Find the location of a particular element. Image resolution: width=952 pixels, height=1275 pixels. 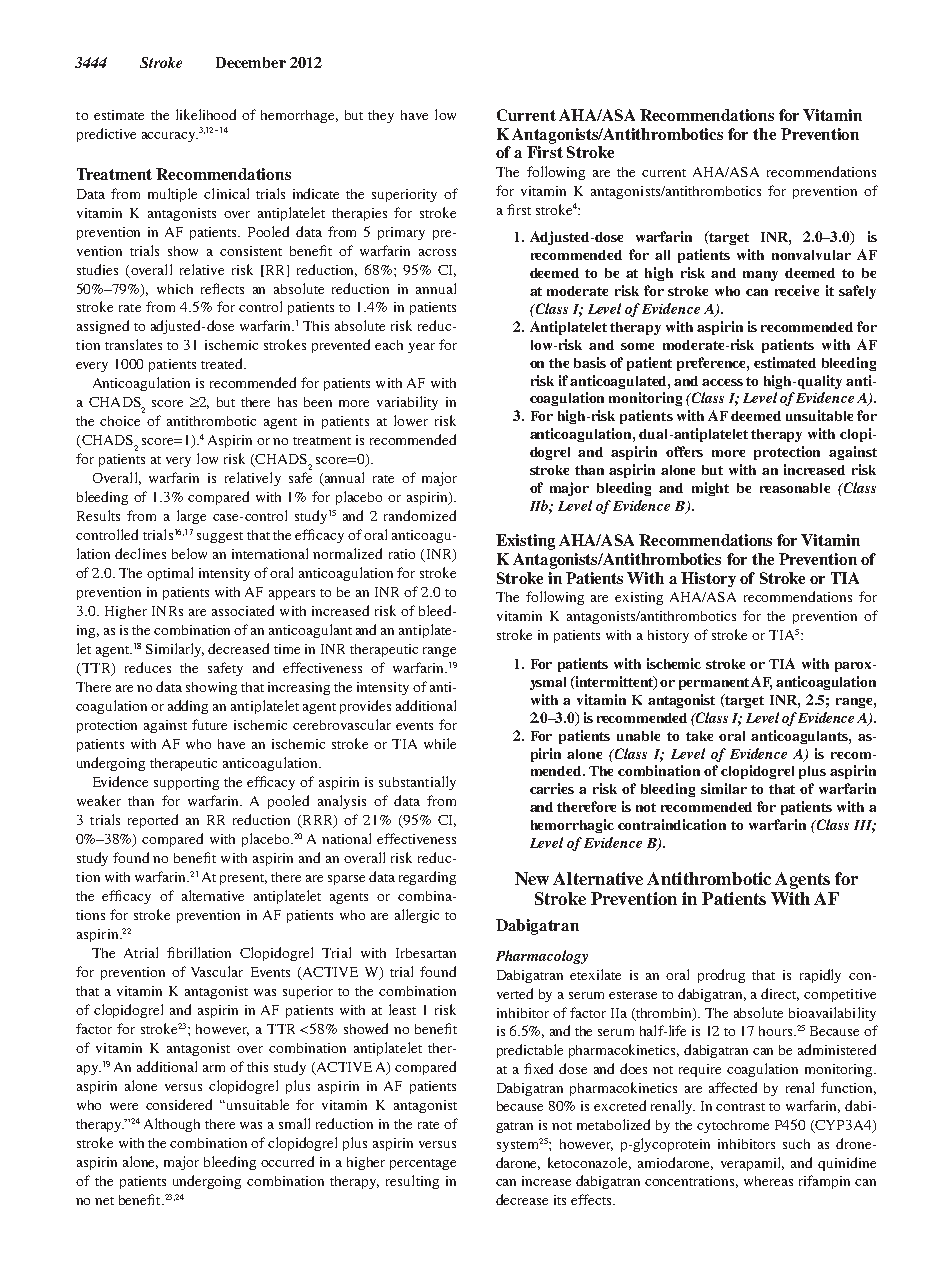

regarding is located at coordinates (427, 878).
